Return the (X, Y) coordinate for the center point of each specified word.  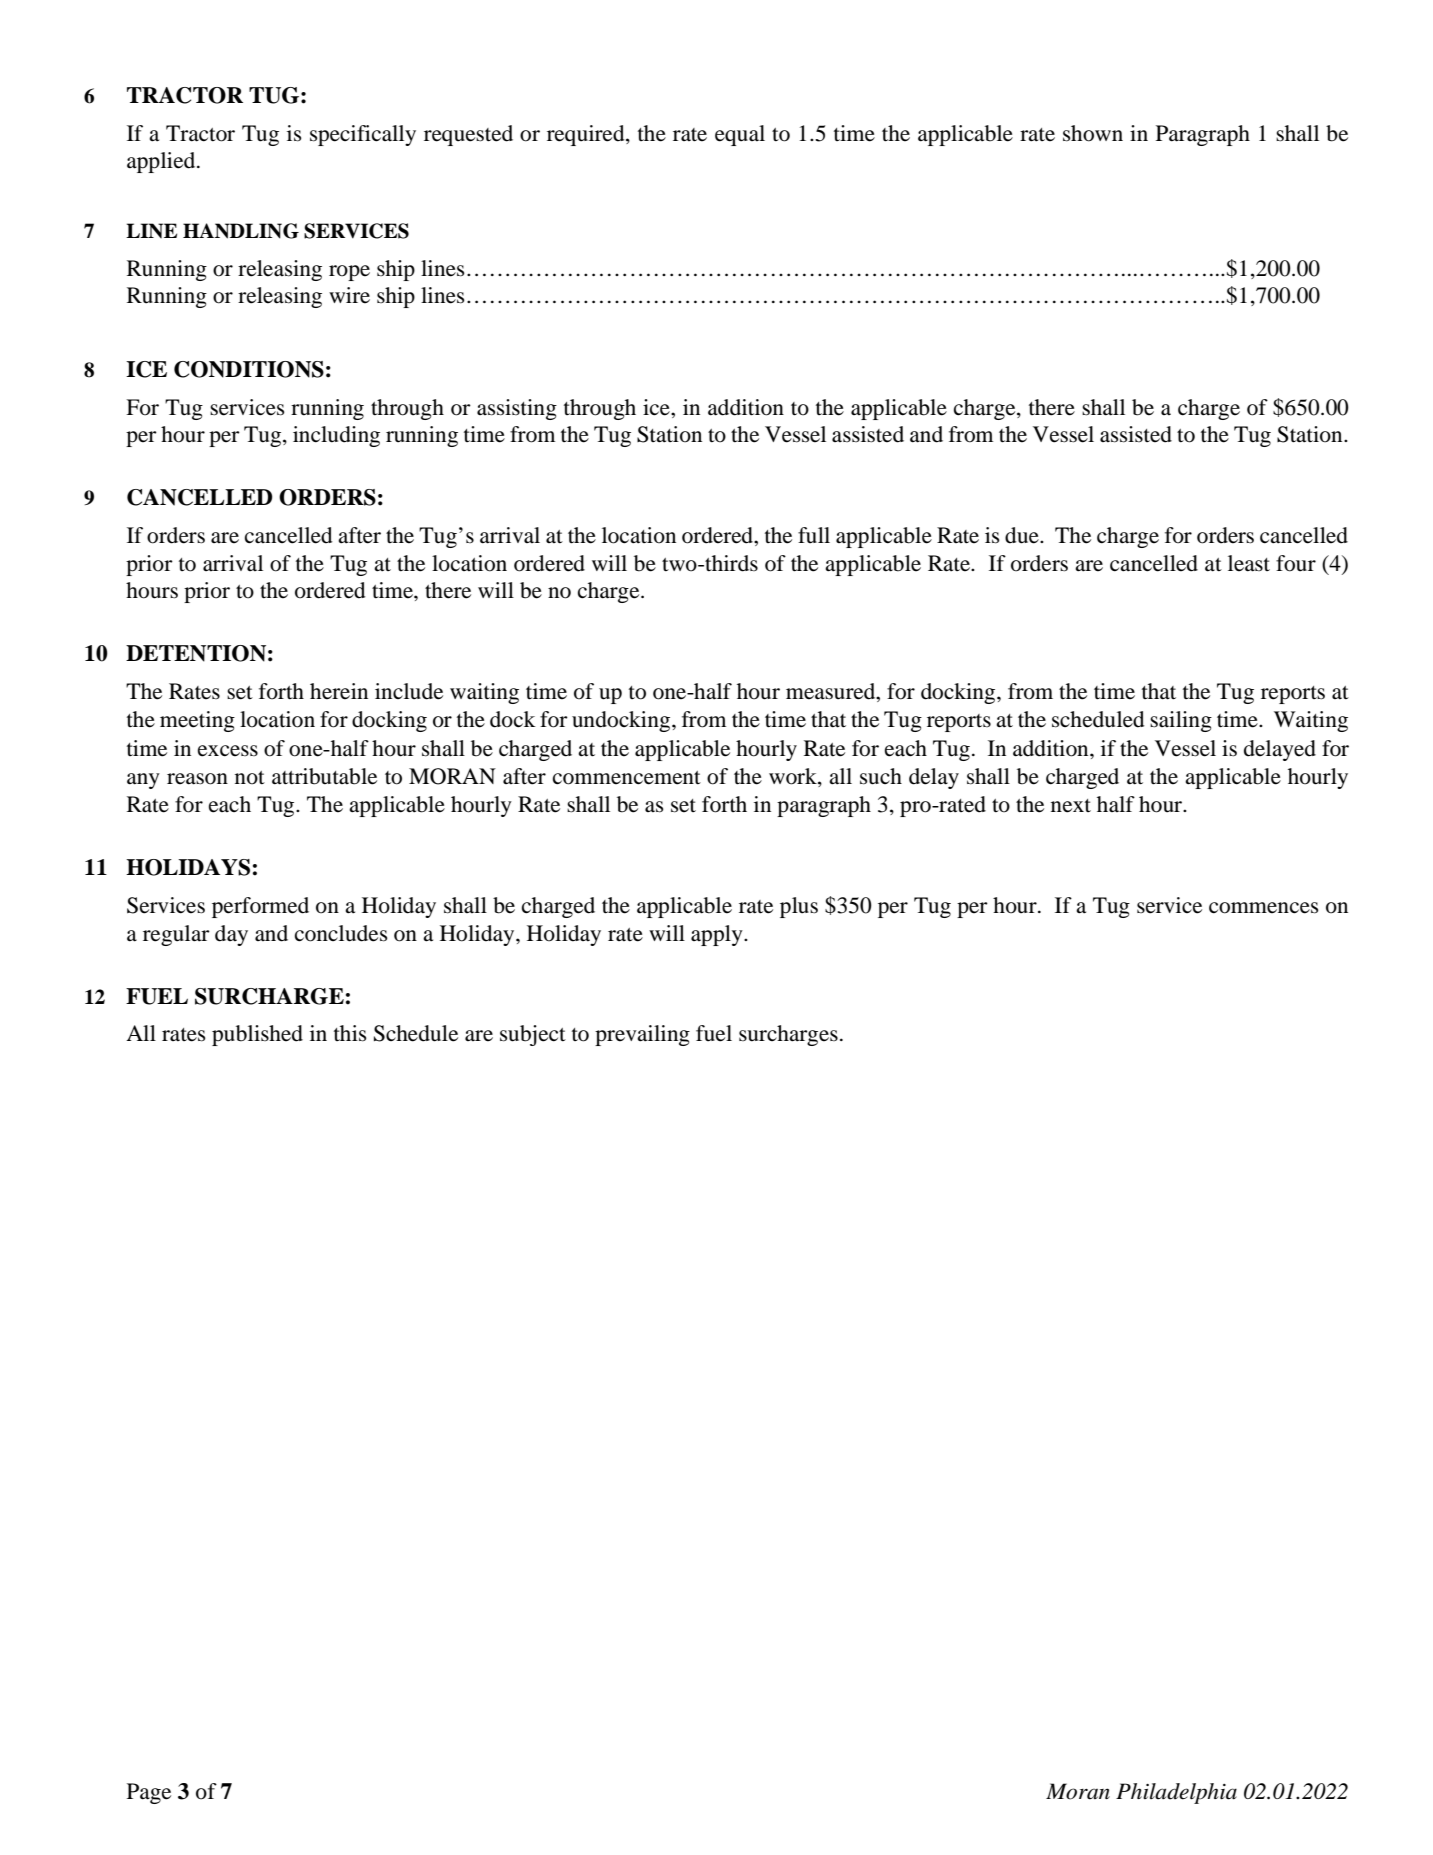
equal (740, 135)
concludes (341, 933)
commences (1264, 908)
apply (718, 935)
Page (149, 1793)
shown (1093, 133)
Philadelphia (1176, 1793)
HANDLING (241, 231)
